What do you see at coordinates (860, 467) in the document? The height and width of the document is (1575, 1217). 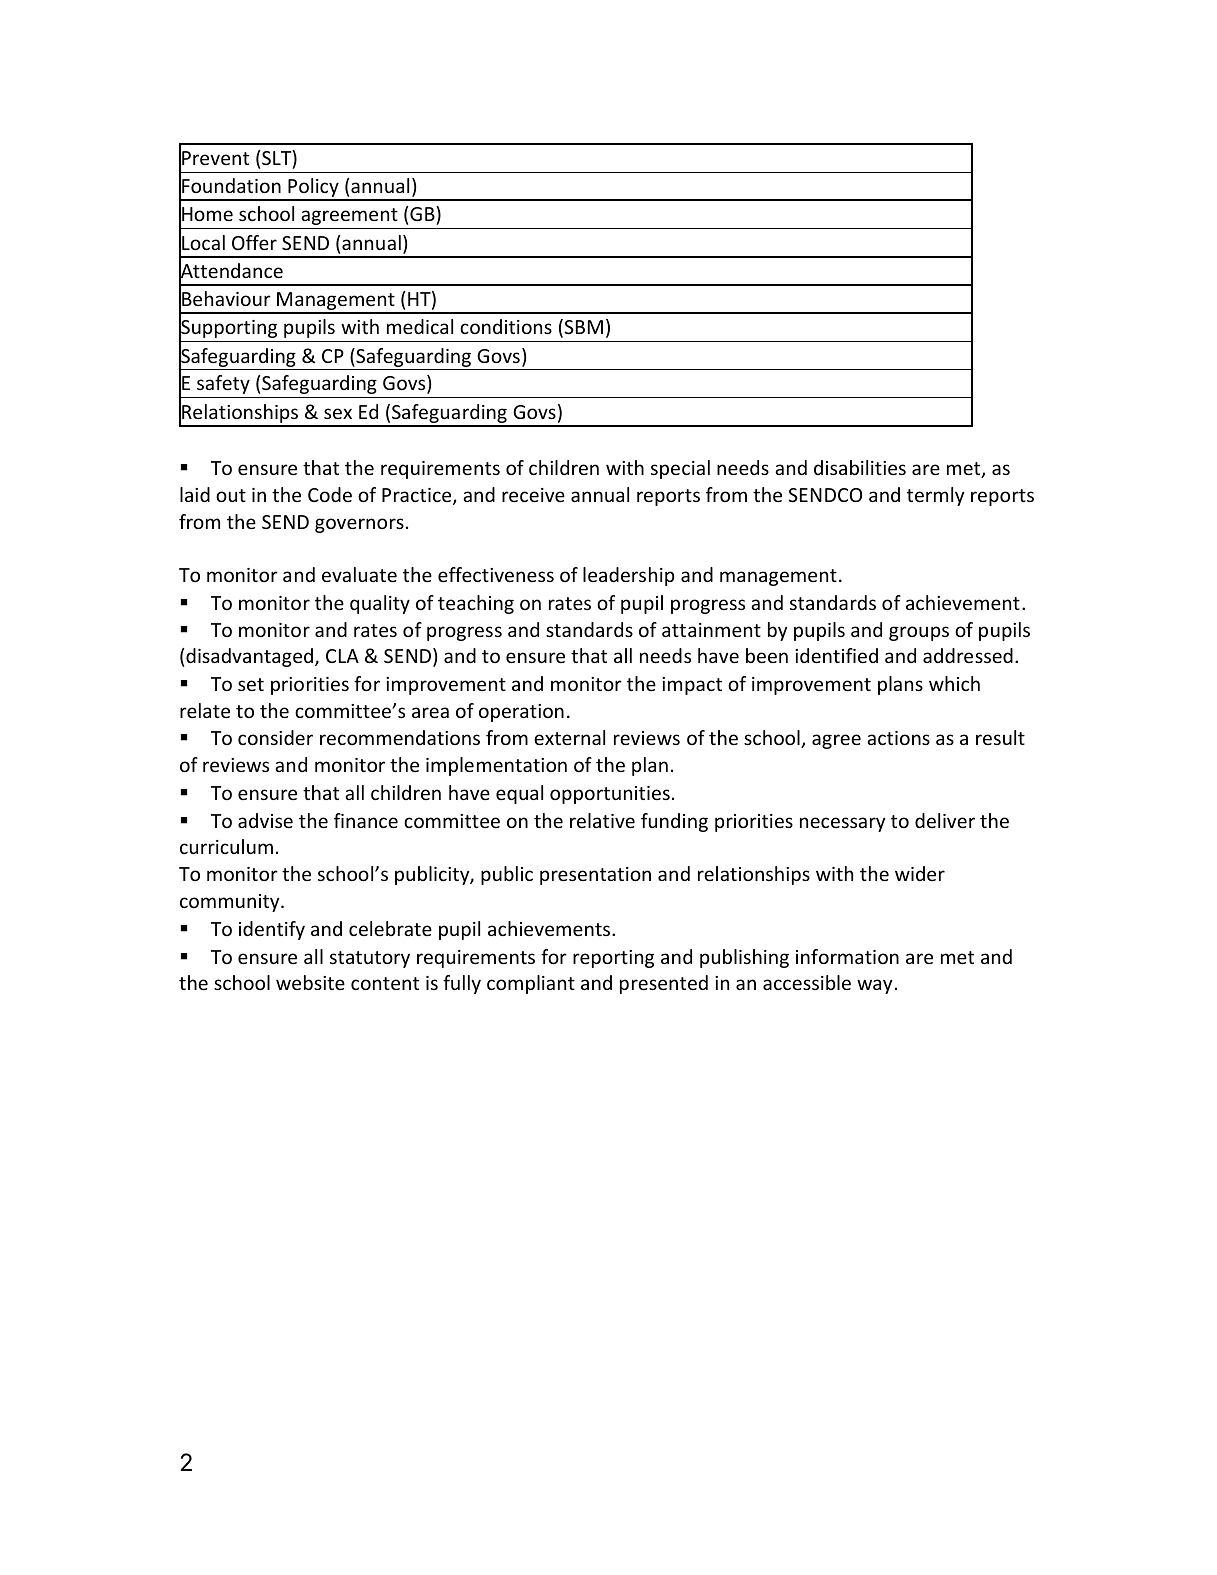 I see `disabilities` at bounding box center [860, 467].
